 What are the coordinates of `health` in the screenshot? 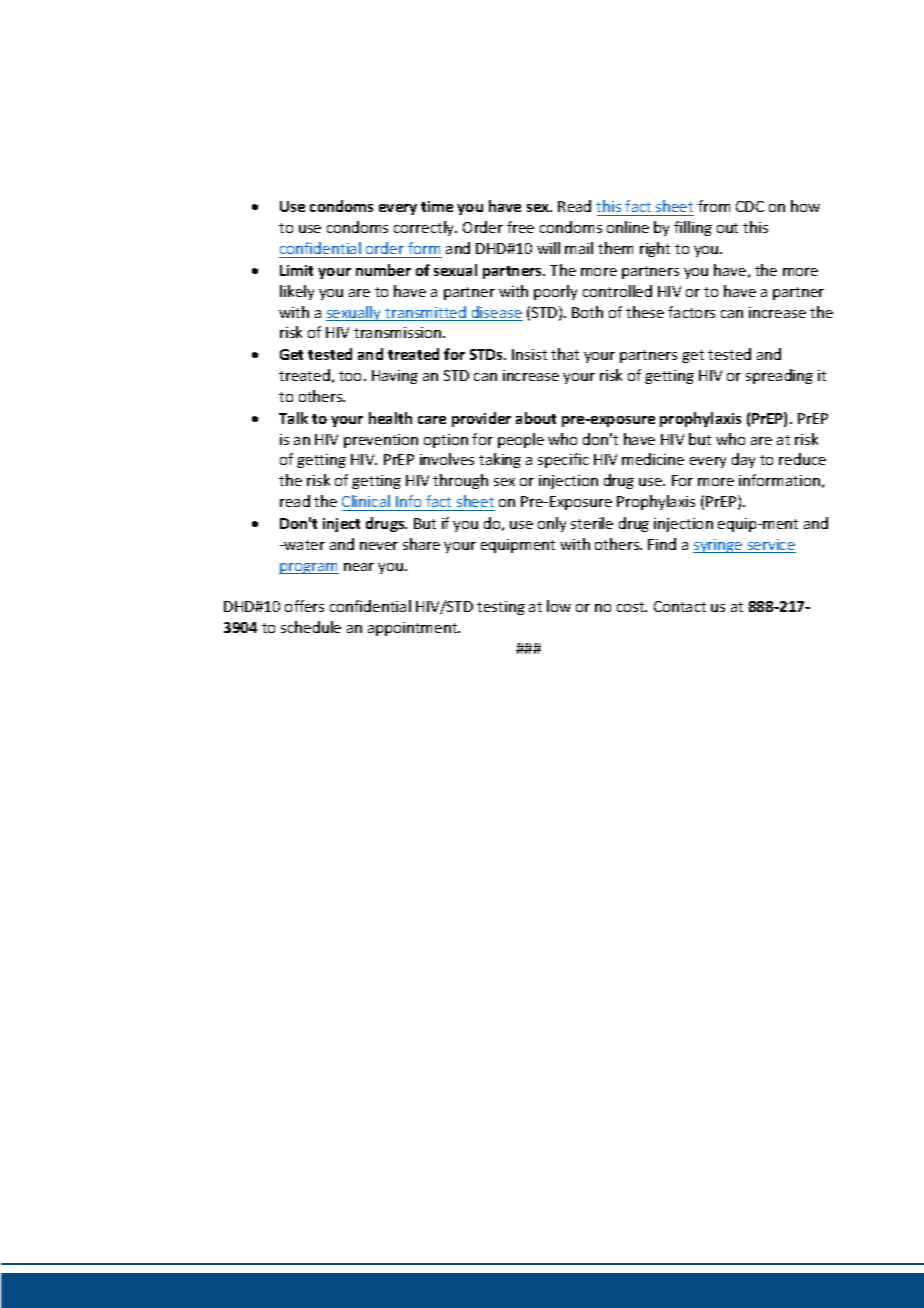 It's located at (390, 418).
